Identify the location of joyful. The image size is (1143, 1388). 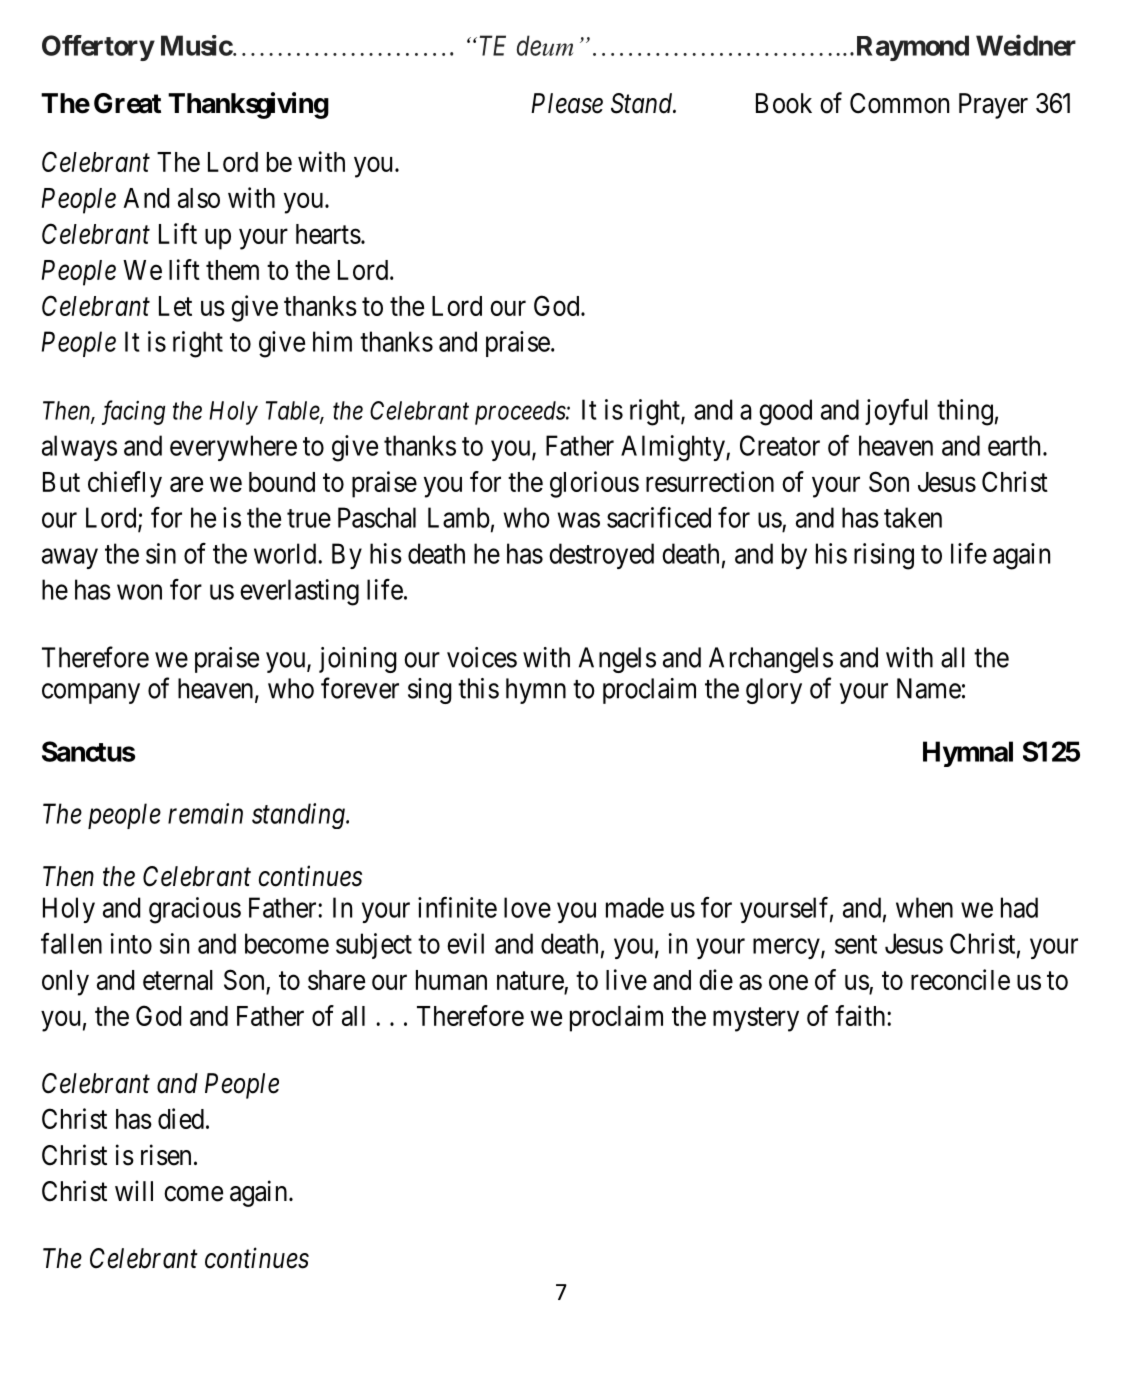
(896, 412).
